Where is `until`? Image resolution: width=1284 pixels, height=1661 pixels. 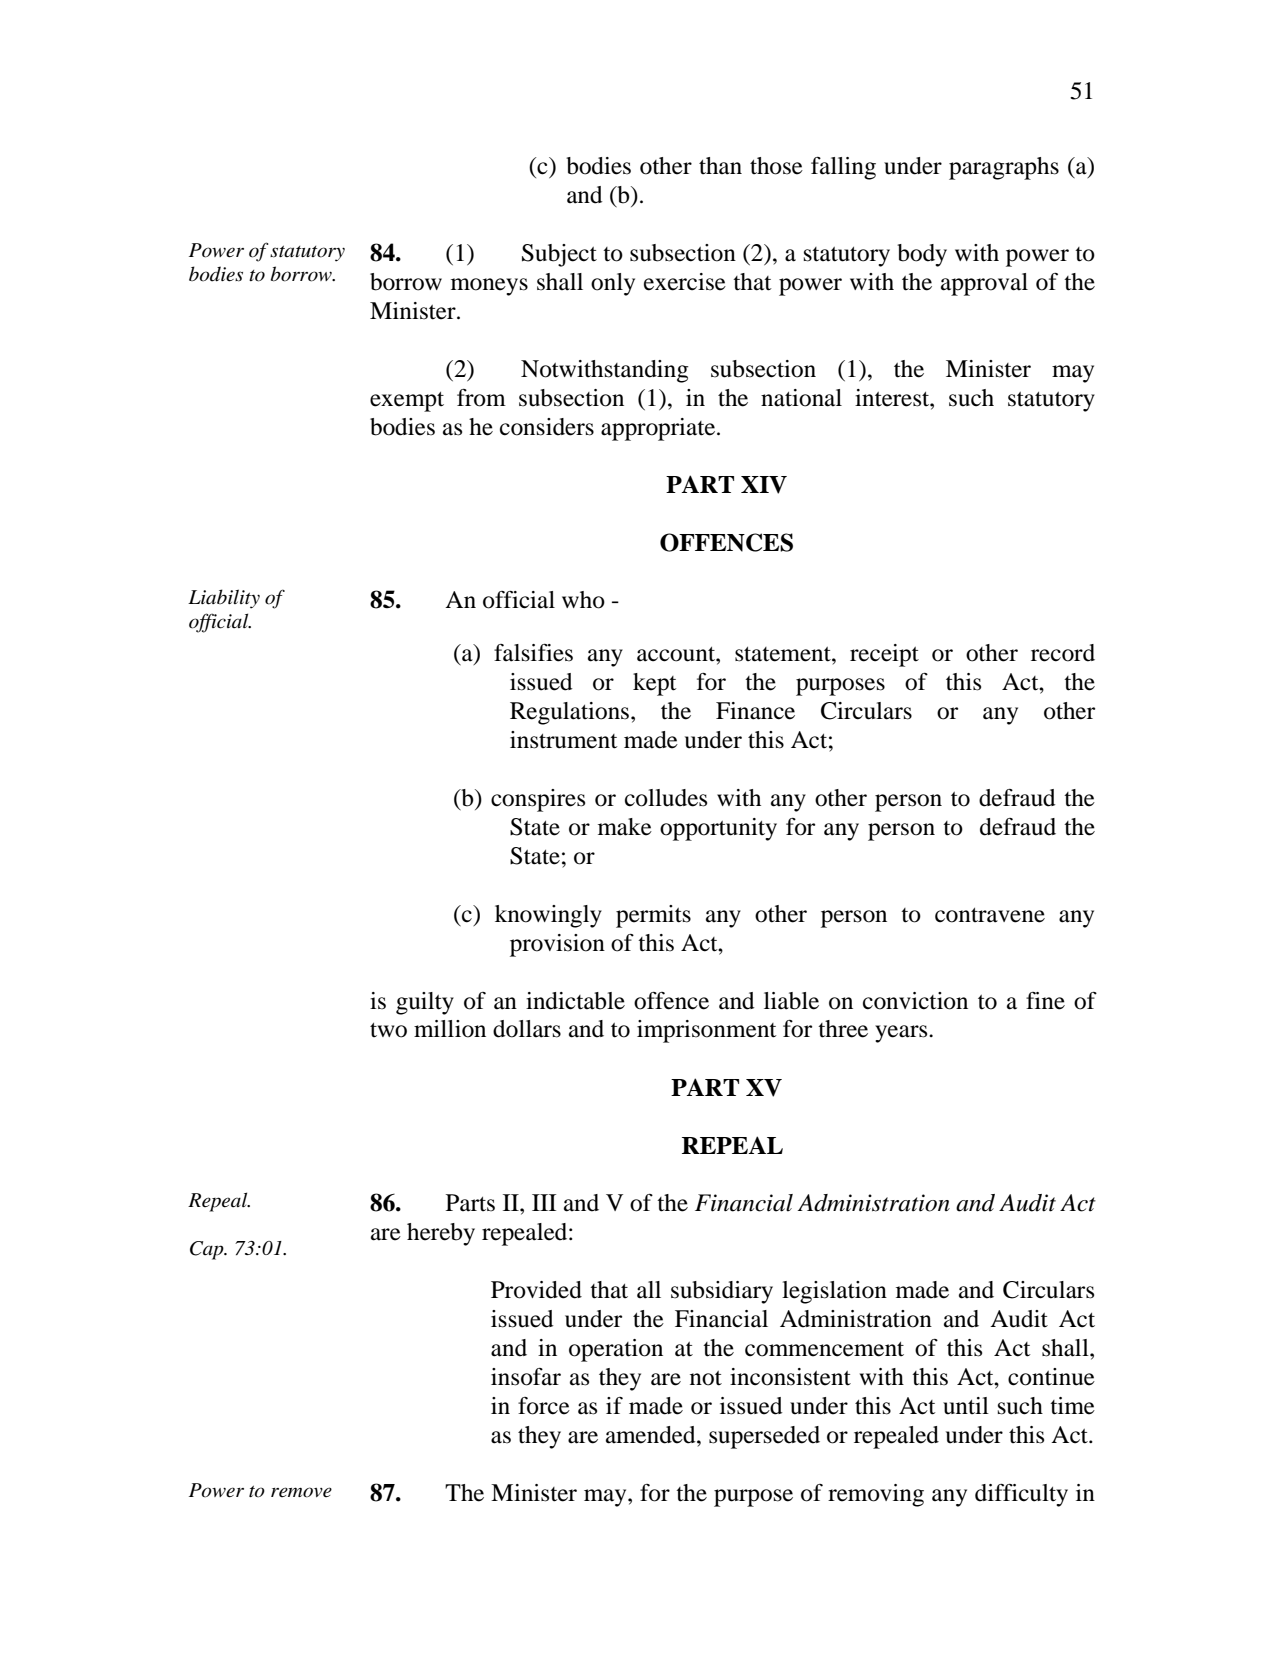 until is located at coordinates (966, 1406).
